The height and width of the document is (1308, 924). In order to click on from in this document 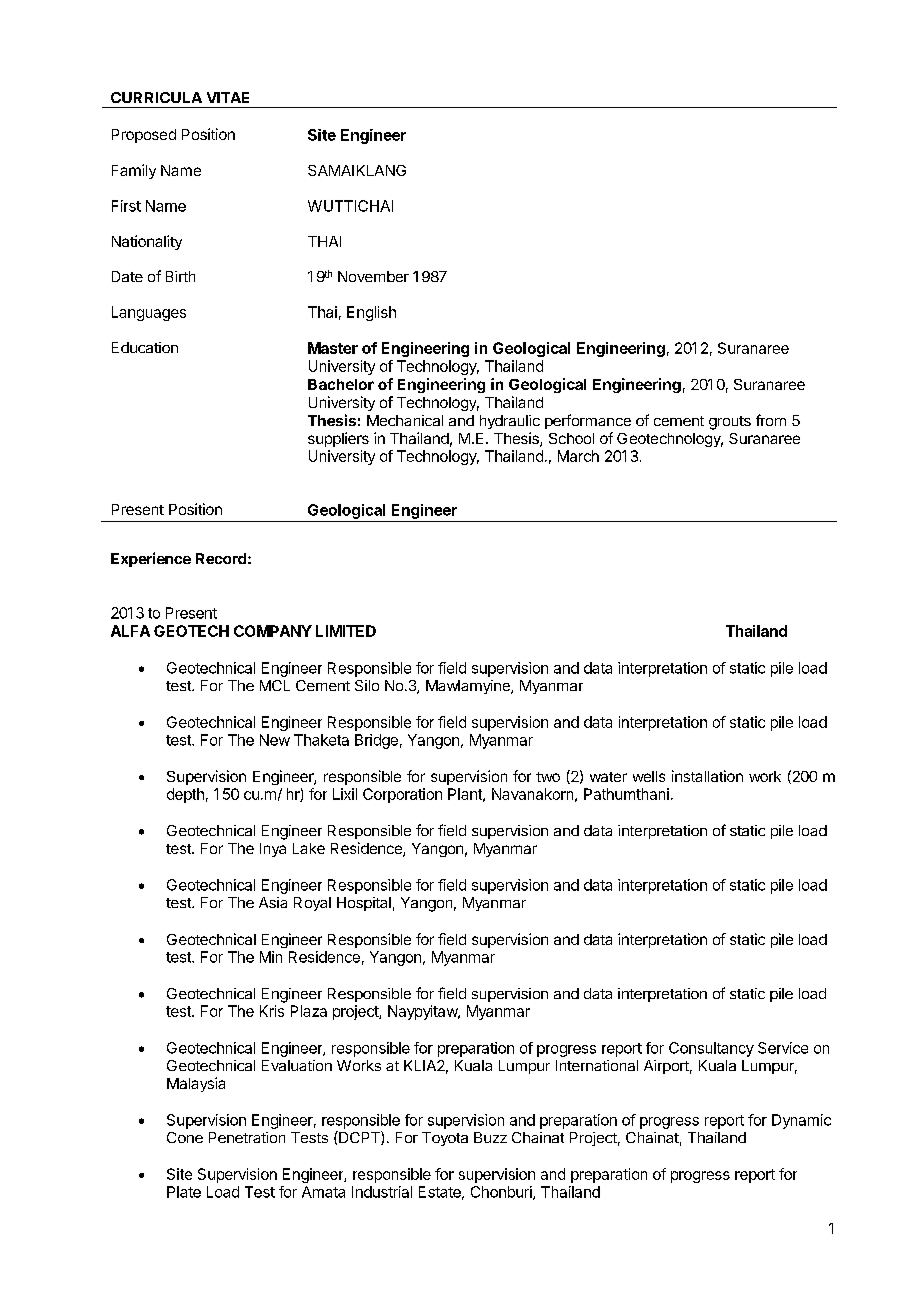, I will do `click(771, 420)`.
